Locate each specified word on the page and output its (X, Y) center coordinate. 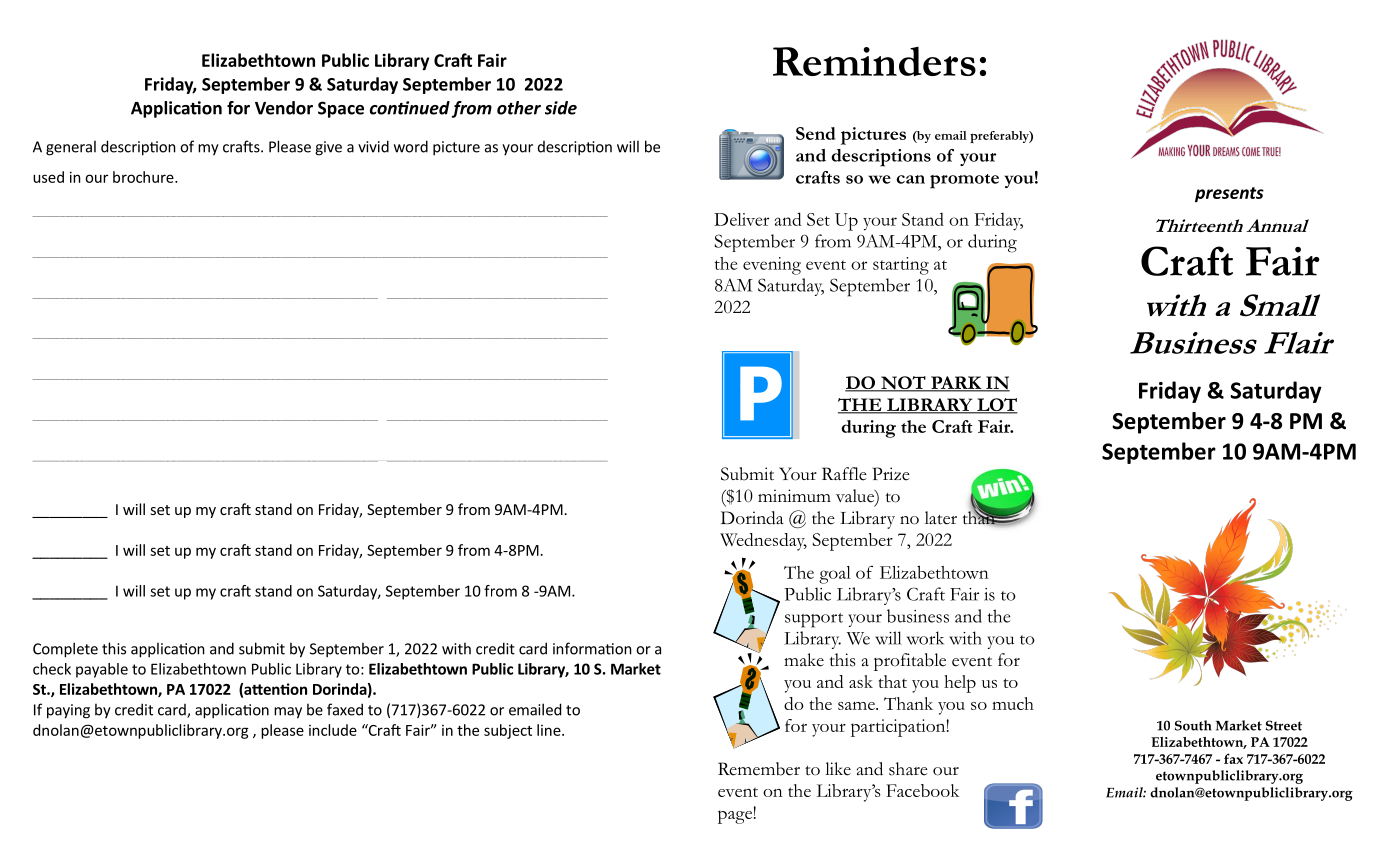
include (333, 730)
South (1193, 725)
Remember (759, 769)
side (561, 108)
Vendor (284, 108)
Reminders (874, 61)
